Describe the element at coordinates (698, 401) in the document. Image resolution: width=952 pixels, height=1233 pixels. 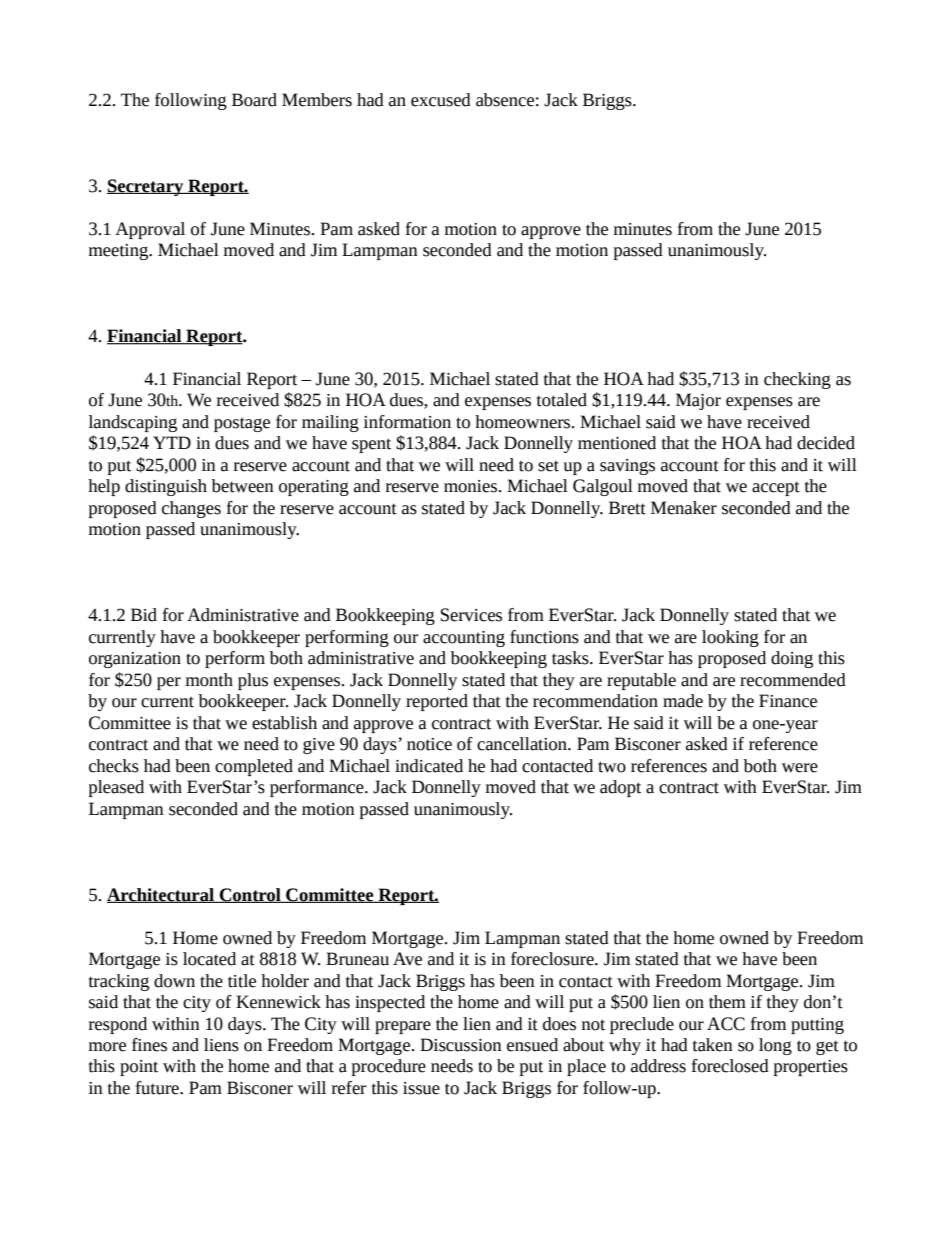
I see `Major` at that location.
